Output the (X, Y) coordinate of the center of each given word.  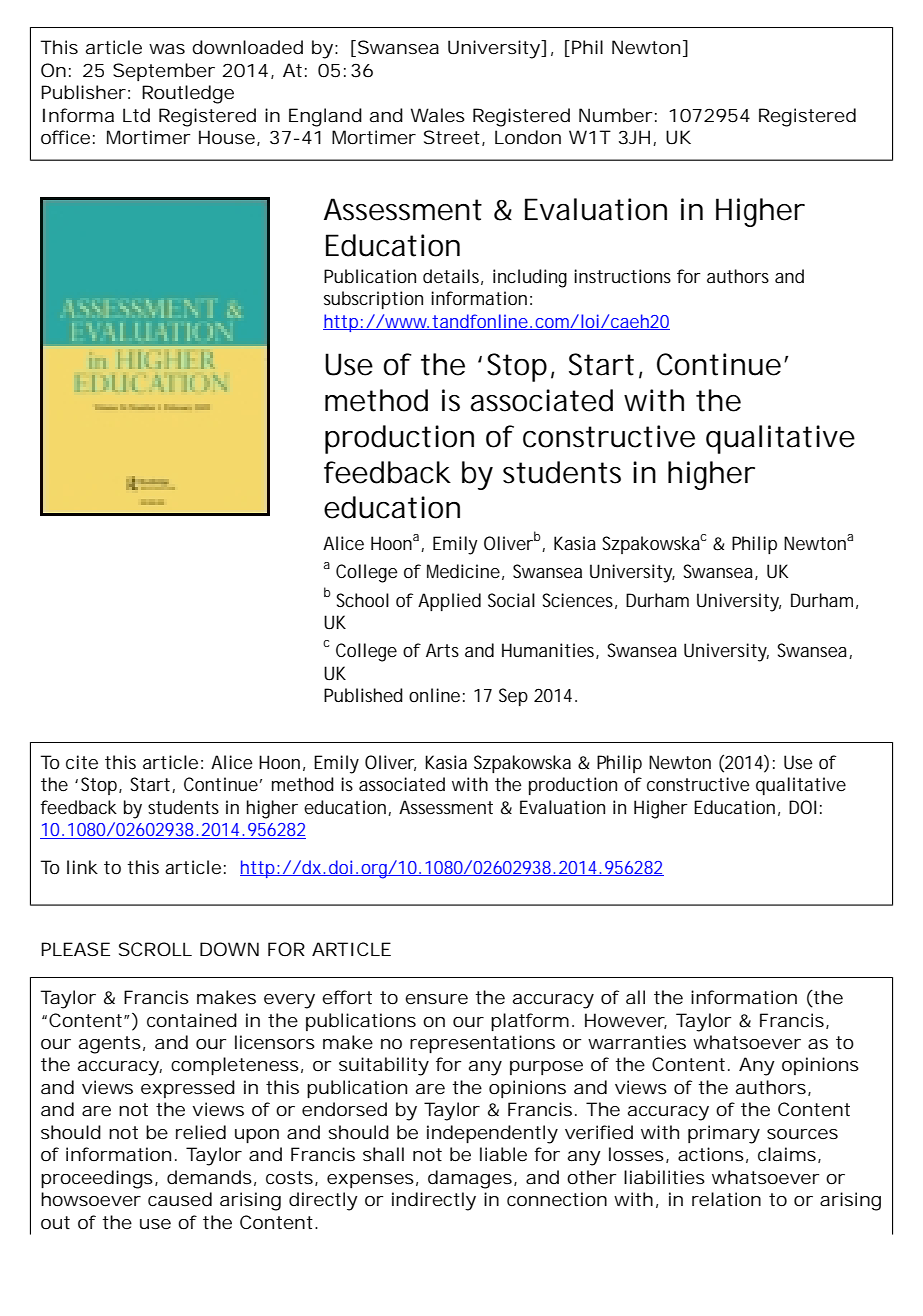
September (164, 72)
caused (180, 1199)
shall (383, 1154)
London (528, 137)
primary (724, 1134)
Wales (438, 115)
